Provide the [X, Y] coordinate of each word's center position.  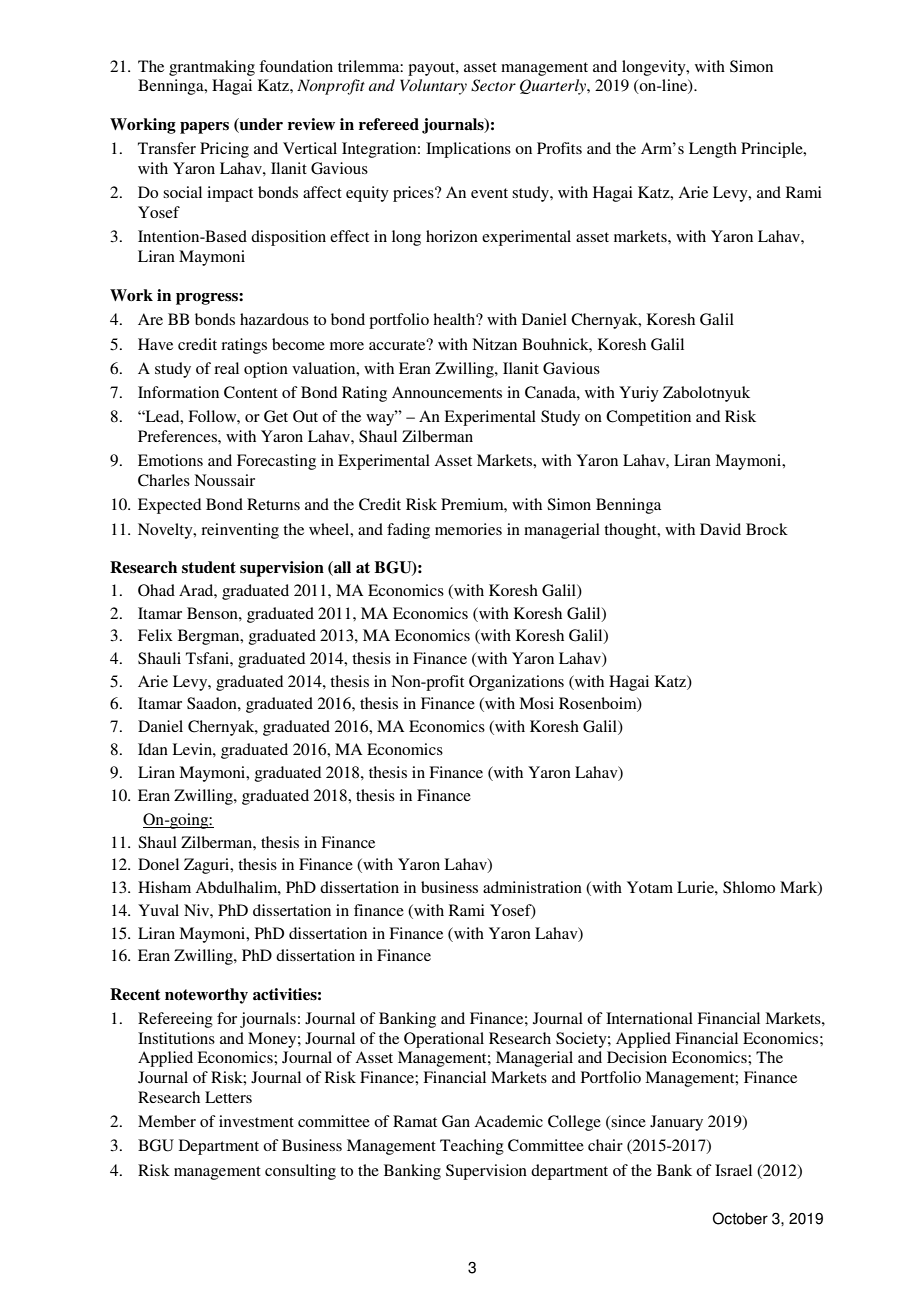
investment [256, 1121]
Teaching [472, 1147]
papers [204, 128]
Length [713, 150]
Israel [733, 1170]
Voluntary [433, 87]
